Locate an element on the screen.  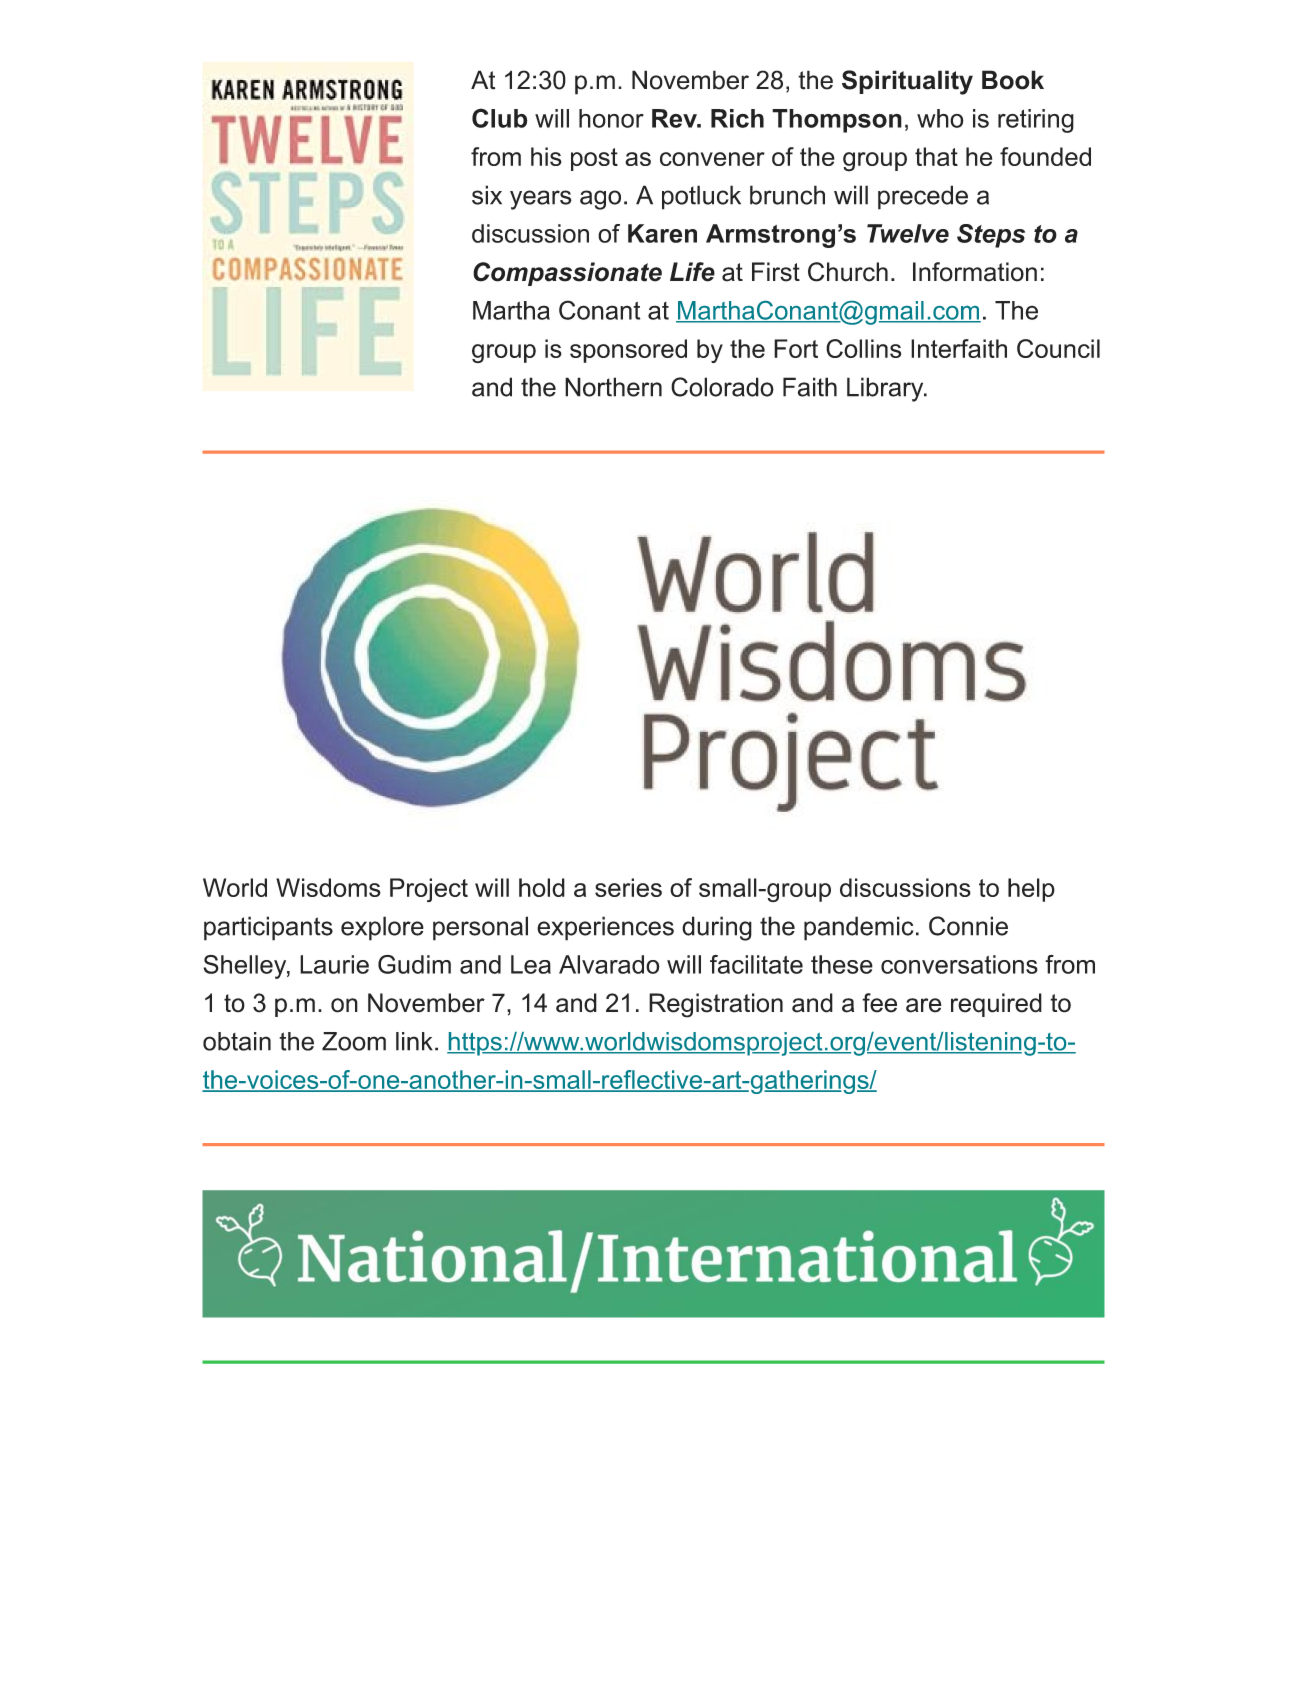
honor is located at coordinates (611, 118).
